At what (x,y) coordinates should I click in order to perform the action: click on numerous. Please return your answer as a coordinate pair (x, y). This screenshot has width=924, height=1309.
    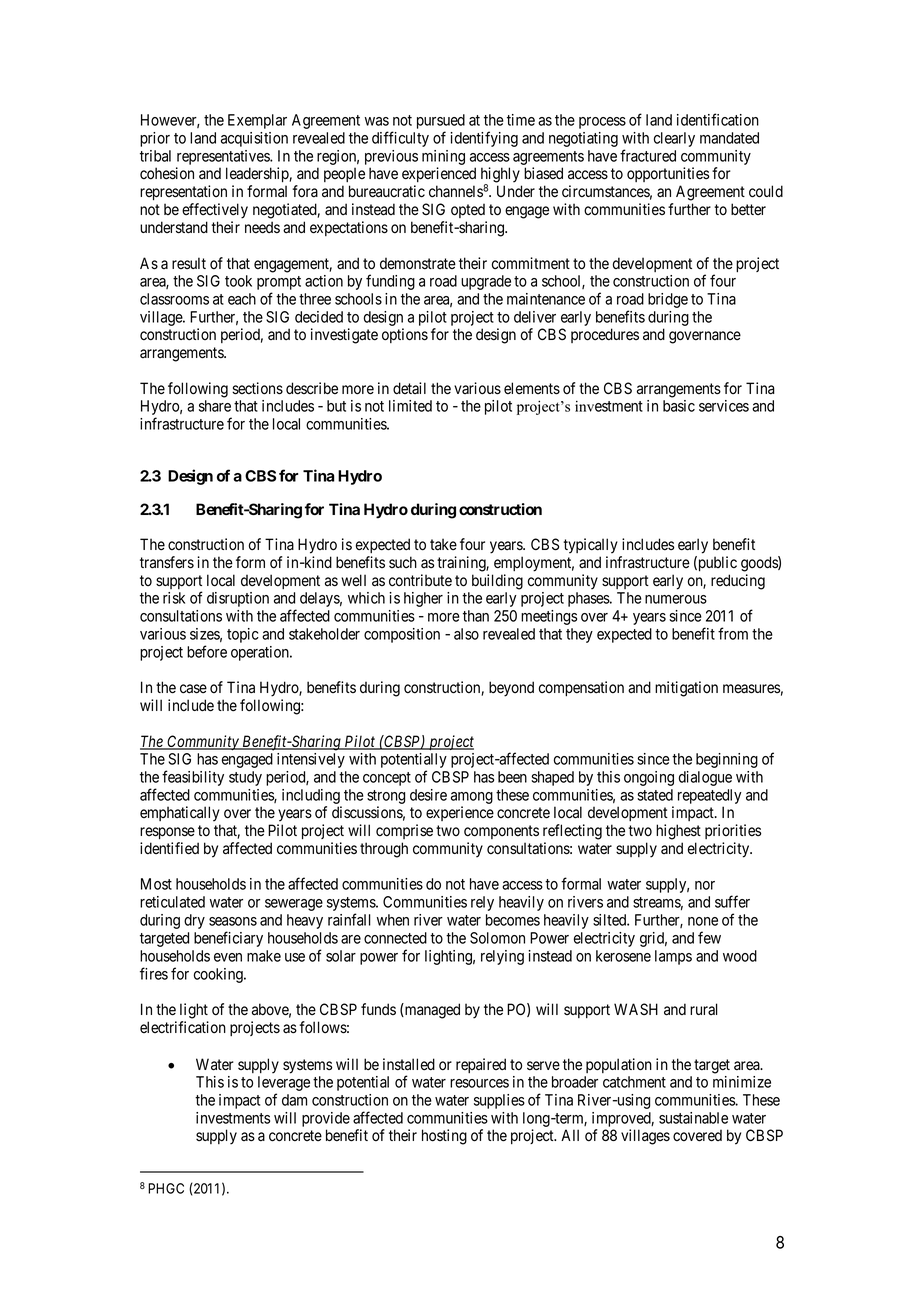
    Looking at the image, I should click on (676, 599).
